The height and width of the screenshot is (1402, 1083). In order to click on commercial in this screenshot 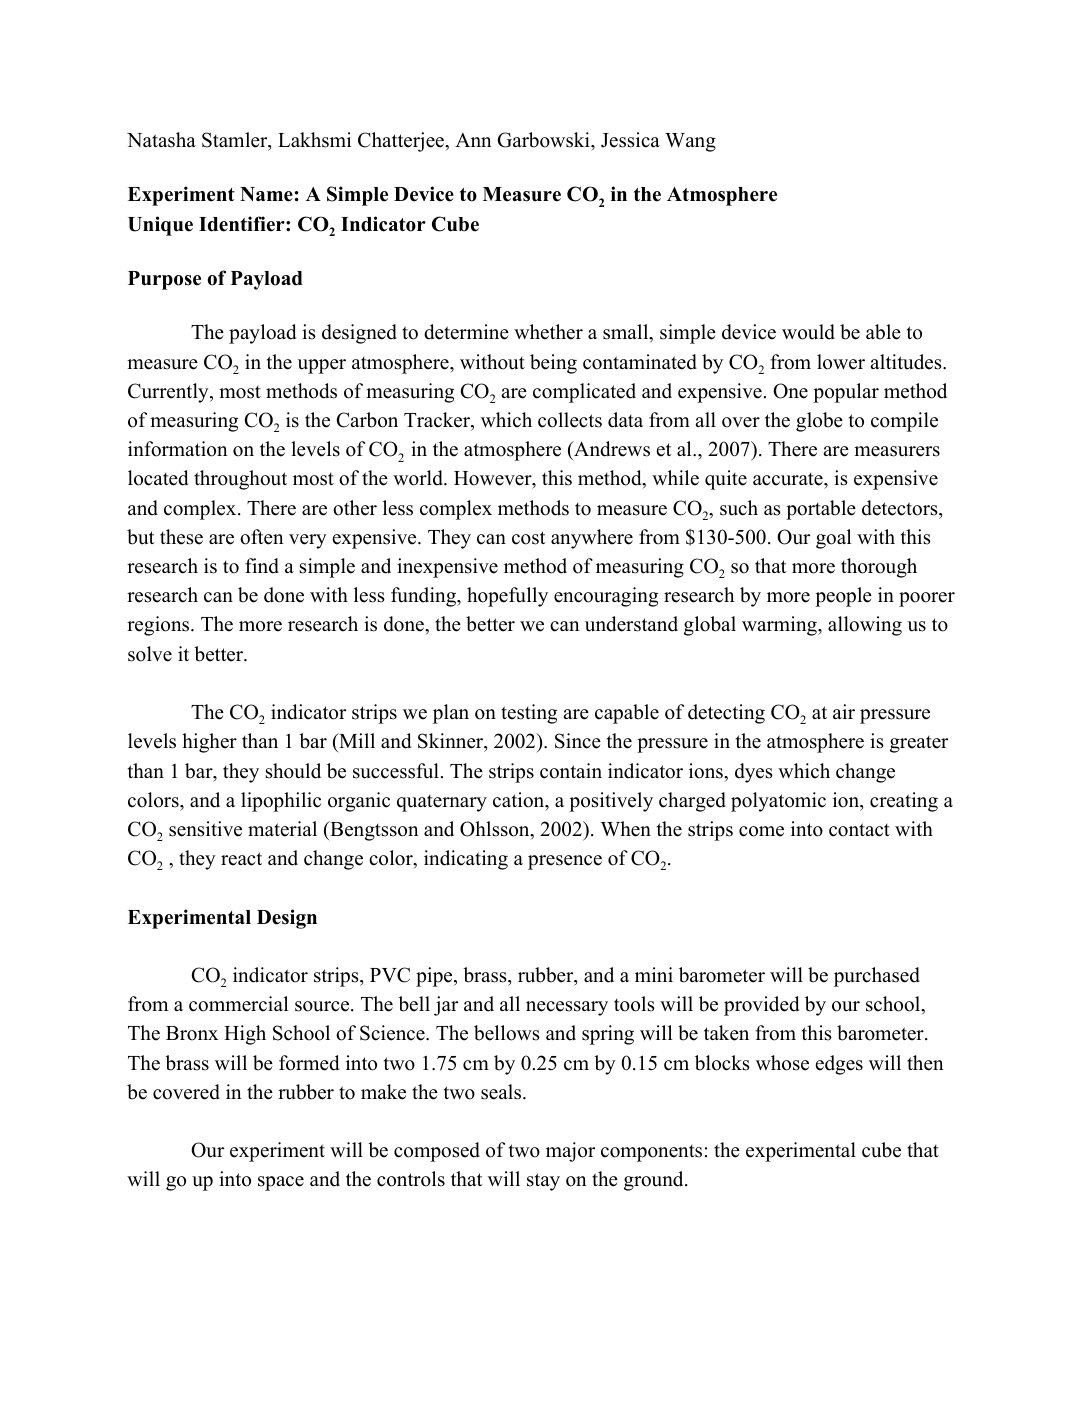, I will do `click(238, 1004)`.
